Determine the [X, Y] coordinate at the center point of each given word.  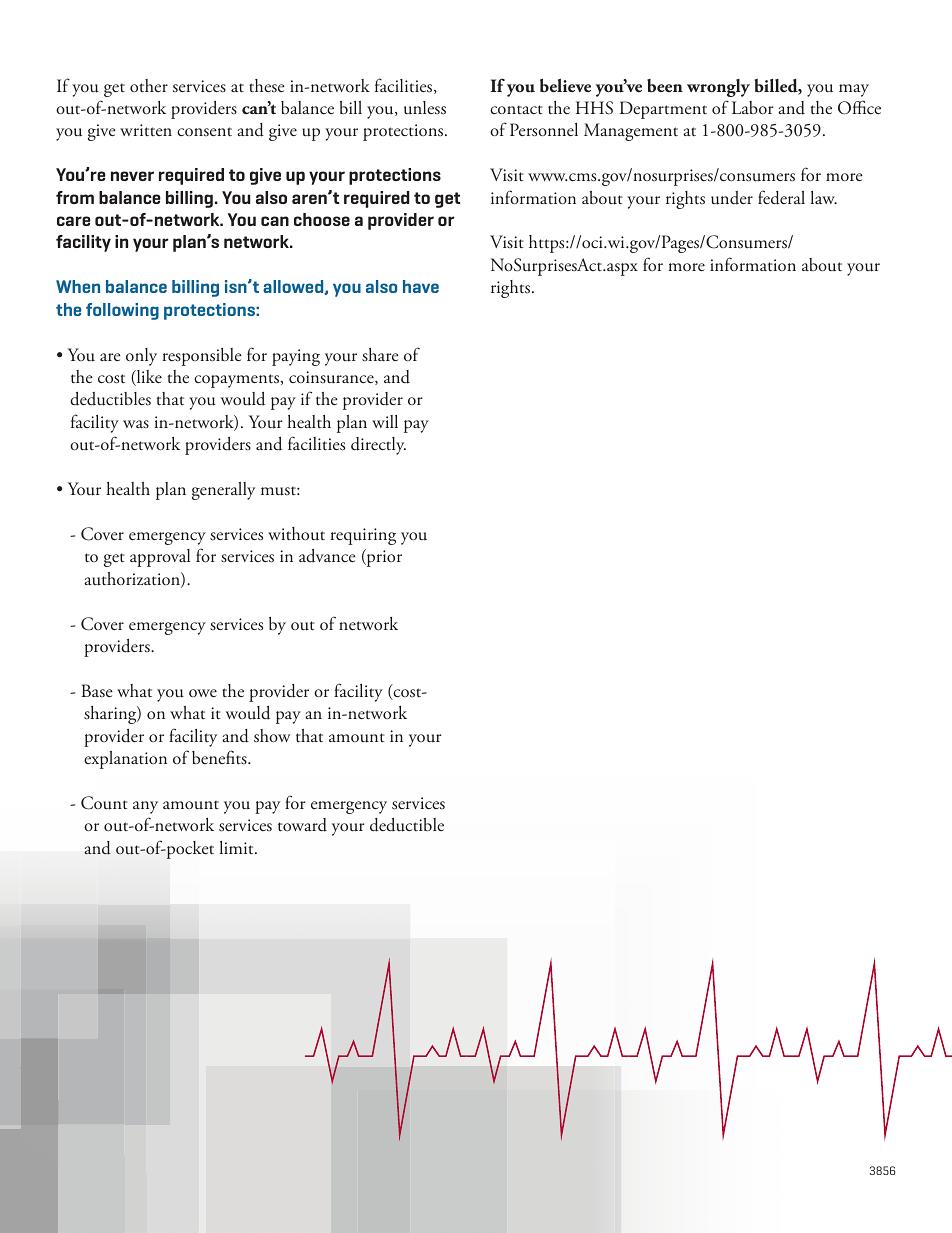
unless [425, 108]
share [380, 355]
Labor [753, 107]
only [141, 357]
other [149, 85]
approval [160, 558]
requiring [363, 536]
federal [781, 197]
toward [302, 825]
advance [327, 556]
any [145, 807]
